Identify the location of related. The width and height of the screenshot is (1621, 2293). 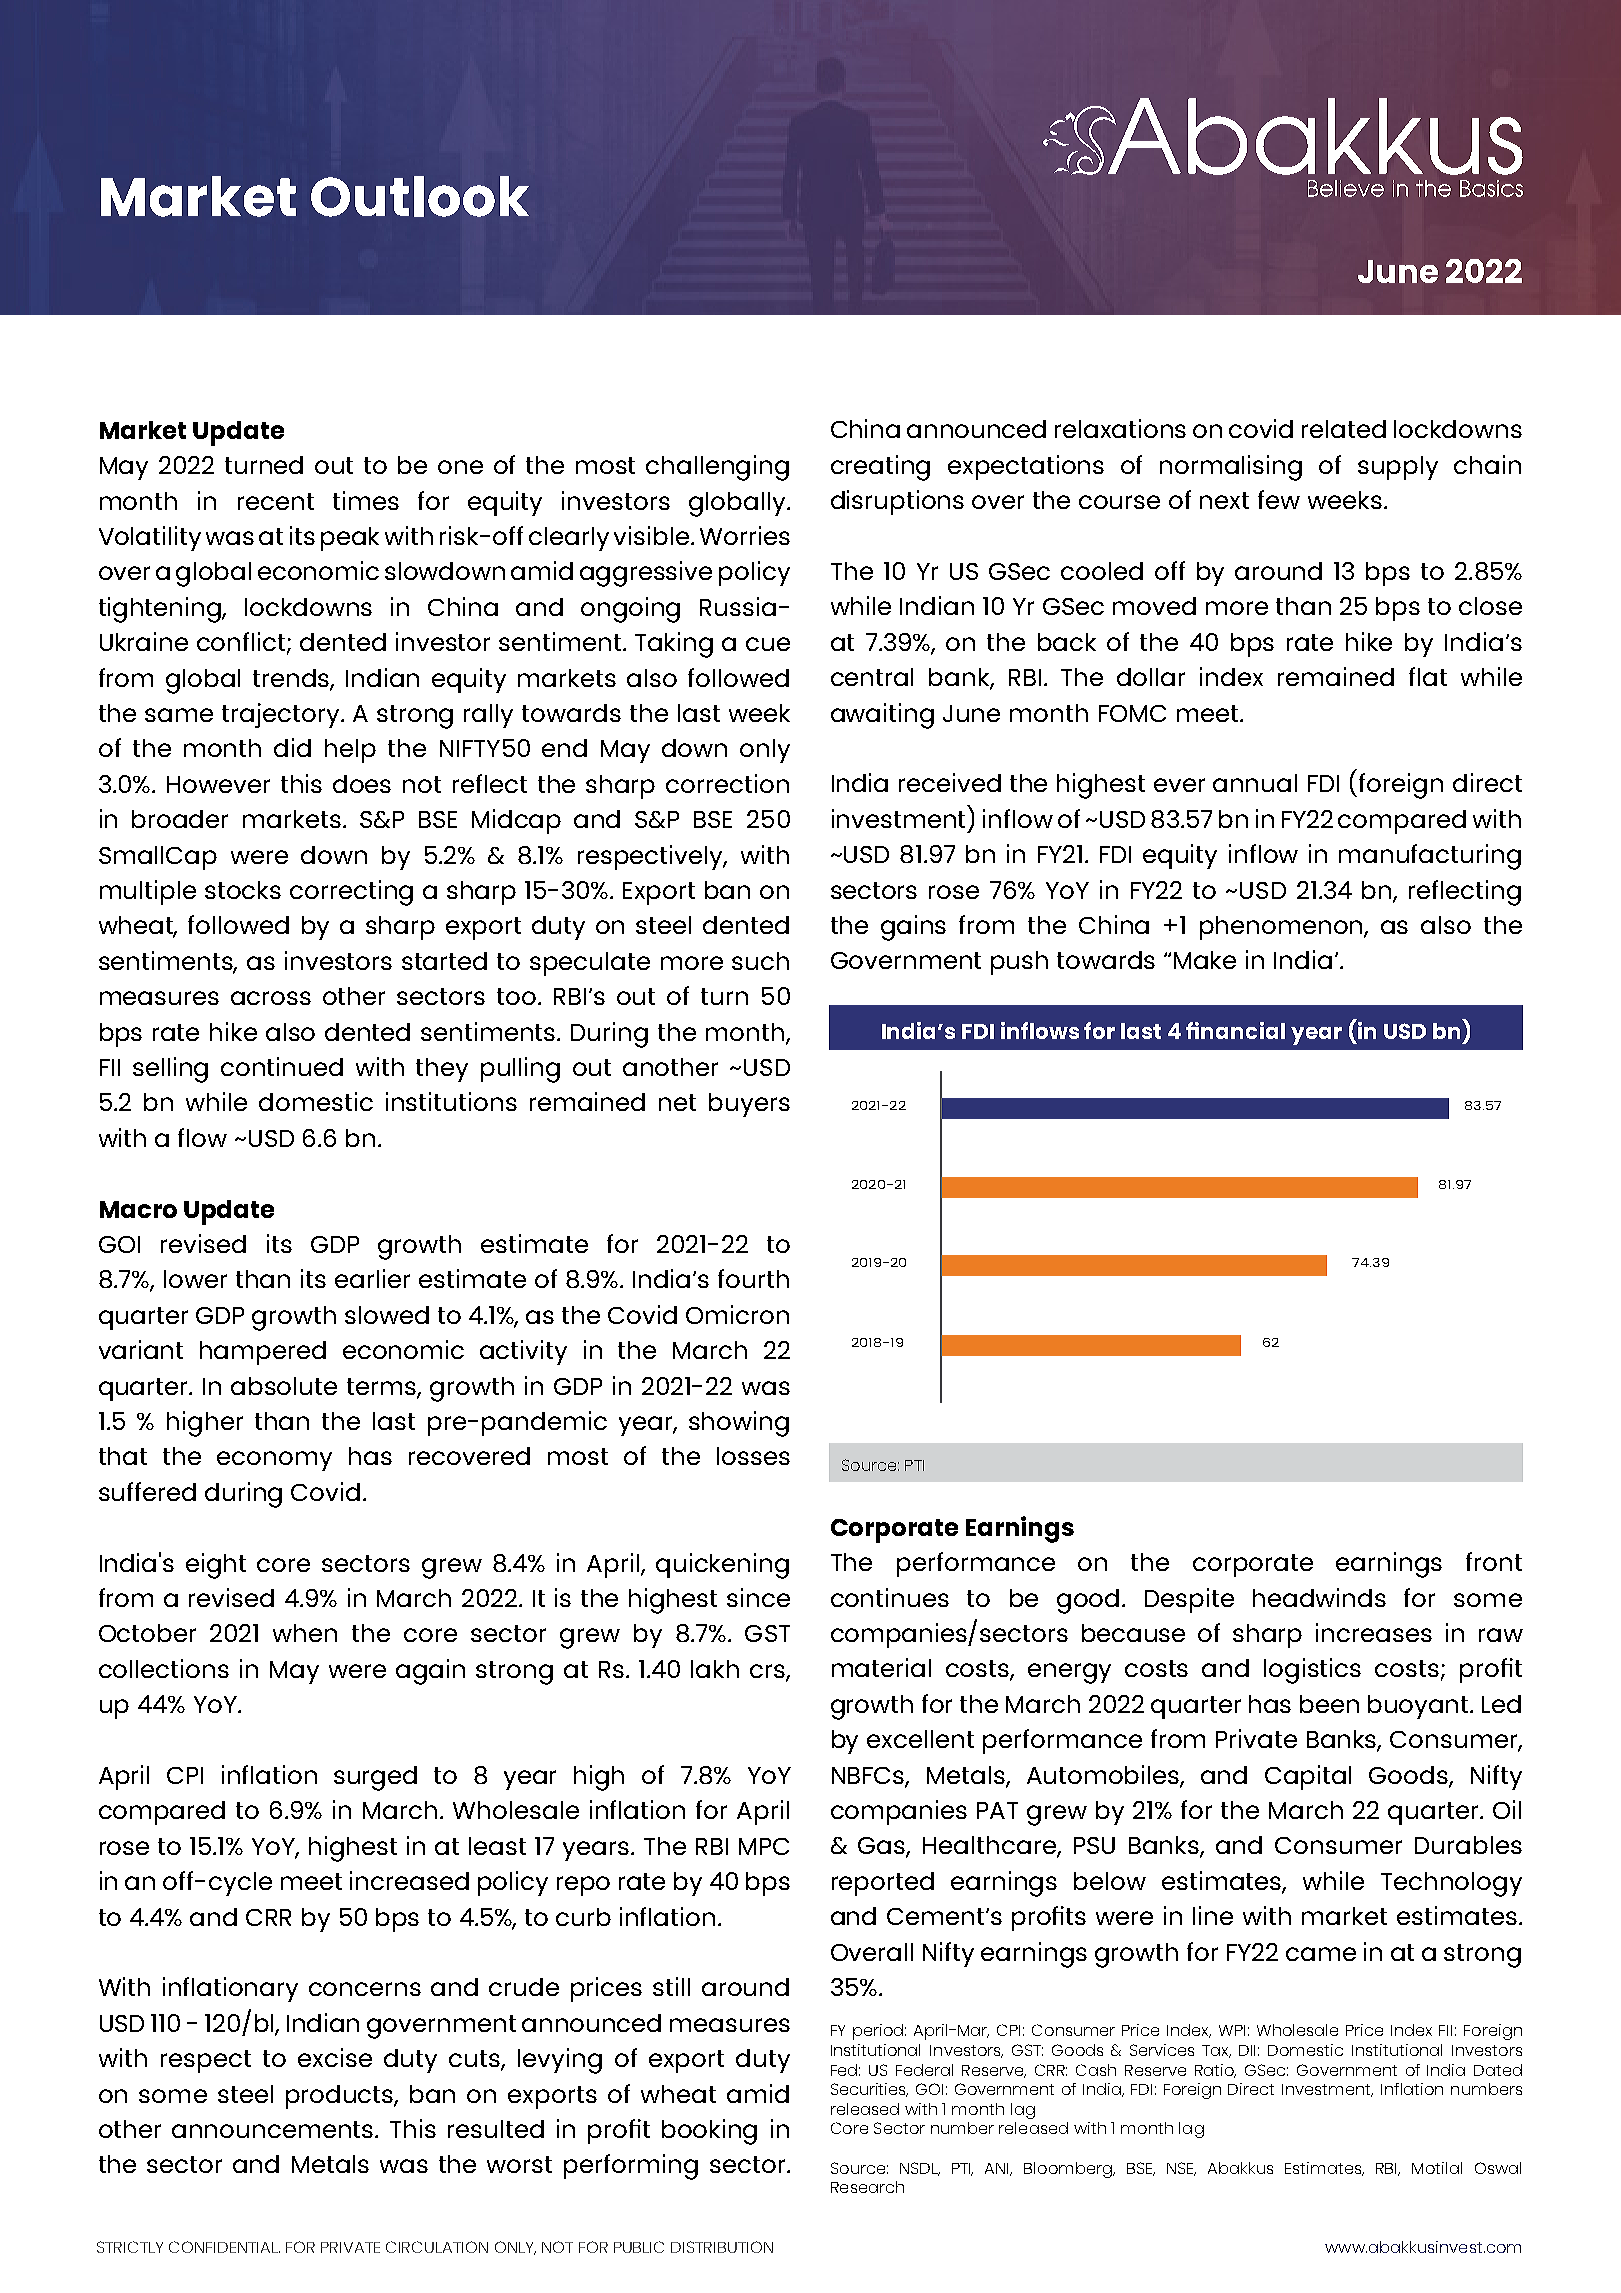
(1344, 429).
